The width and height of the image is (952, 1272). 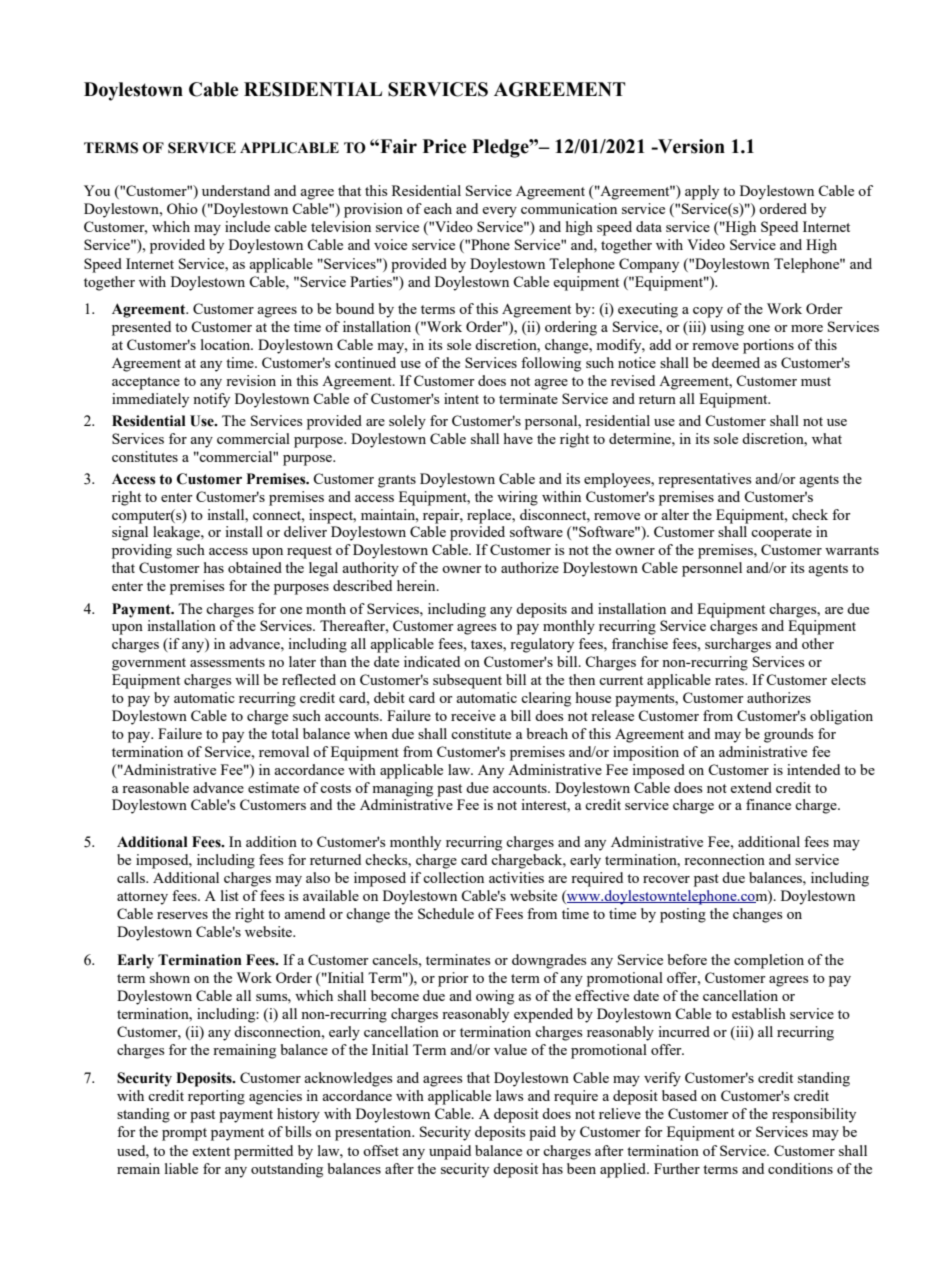 What do you see at coordinates (444, 146) in the image?
I see `Price` at bounding box center [444, 146].
